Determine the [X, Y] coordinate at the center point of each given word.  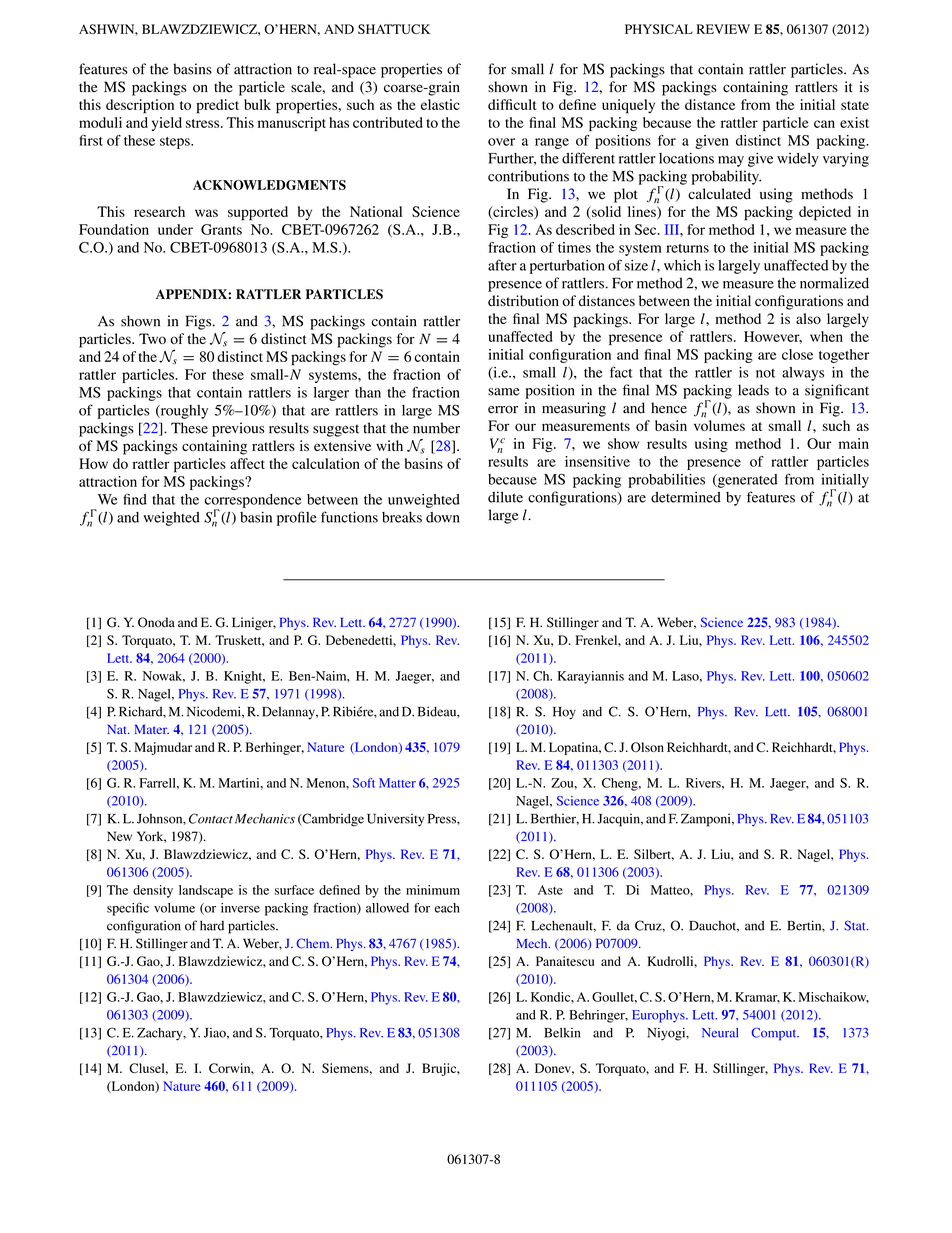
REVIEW [723, 29]
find [135, 499]
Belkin [562, 1033]
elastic [440, 104]
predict [217, 106]
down [443, 517]
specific [128, 909]
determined [686, 497]
